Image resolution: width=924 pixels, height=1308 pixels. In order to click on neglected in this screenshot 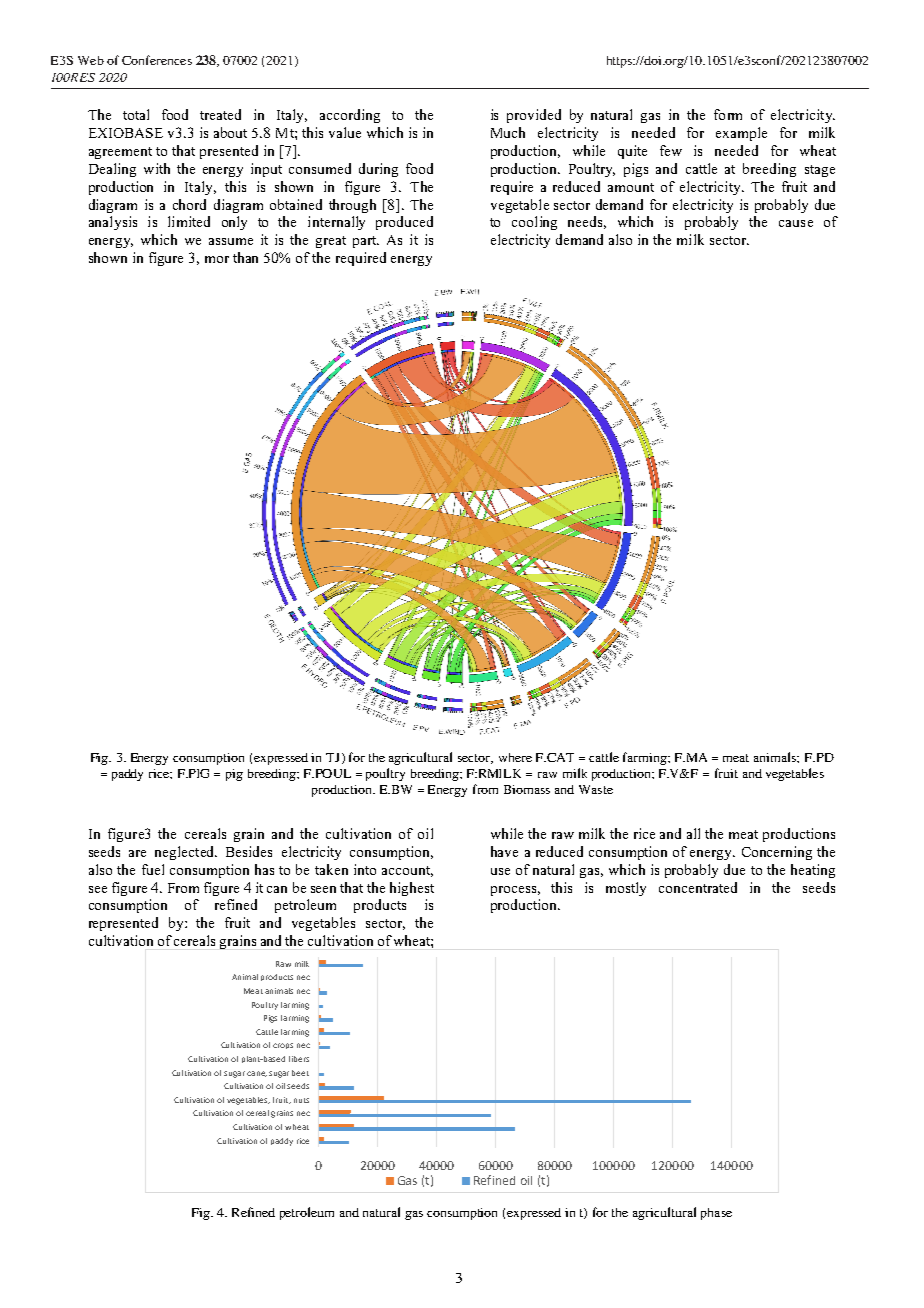, I will do `click(186, 853)`.
